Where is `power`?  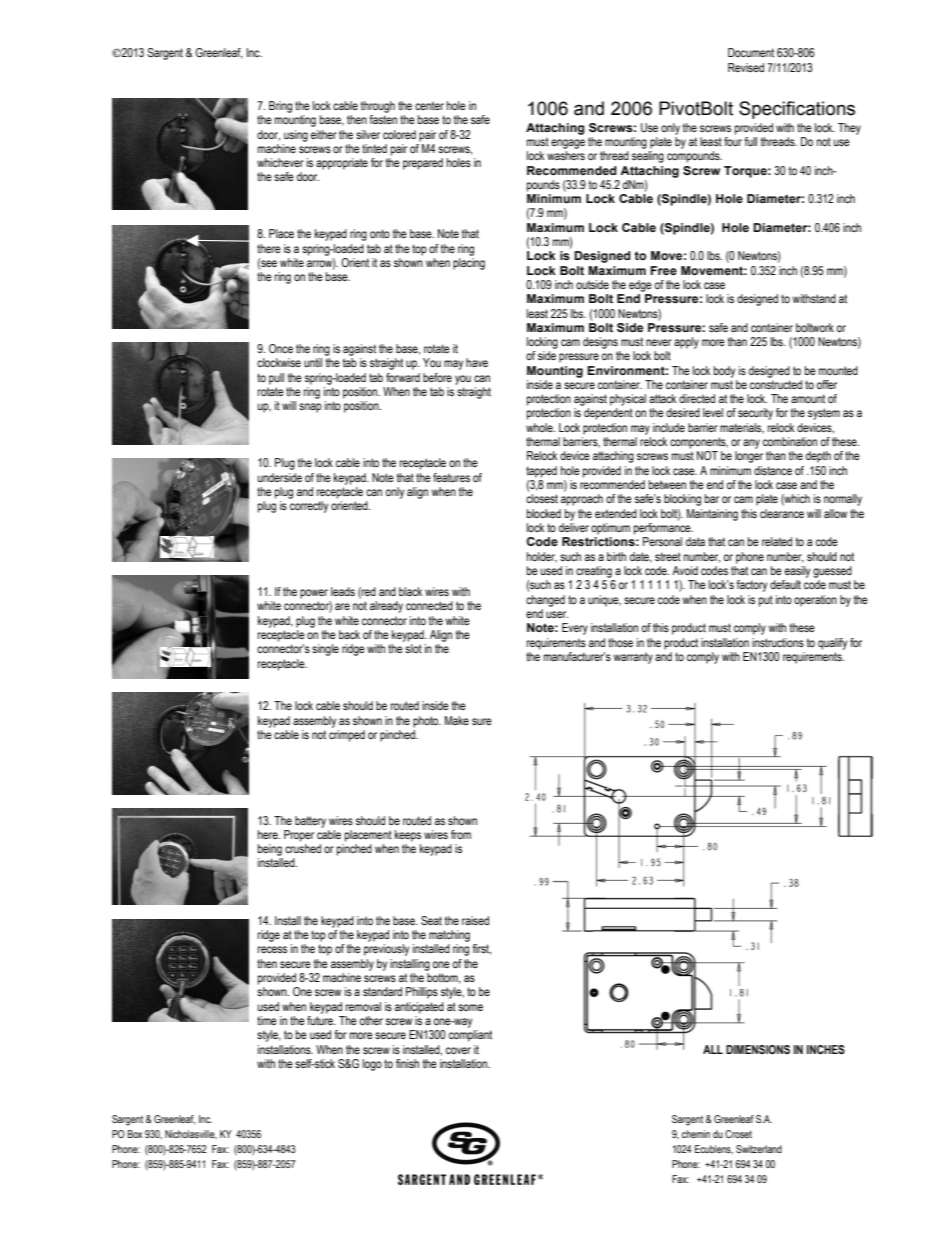
power is located at coordinates (314, 594).
